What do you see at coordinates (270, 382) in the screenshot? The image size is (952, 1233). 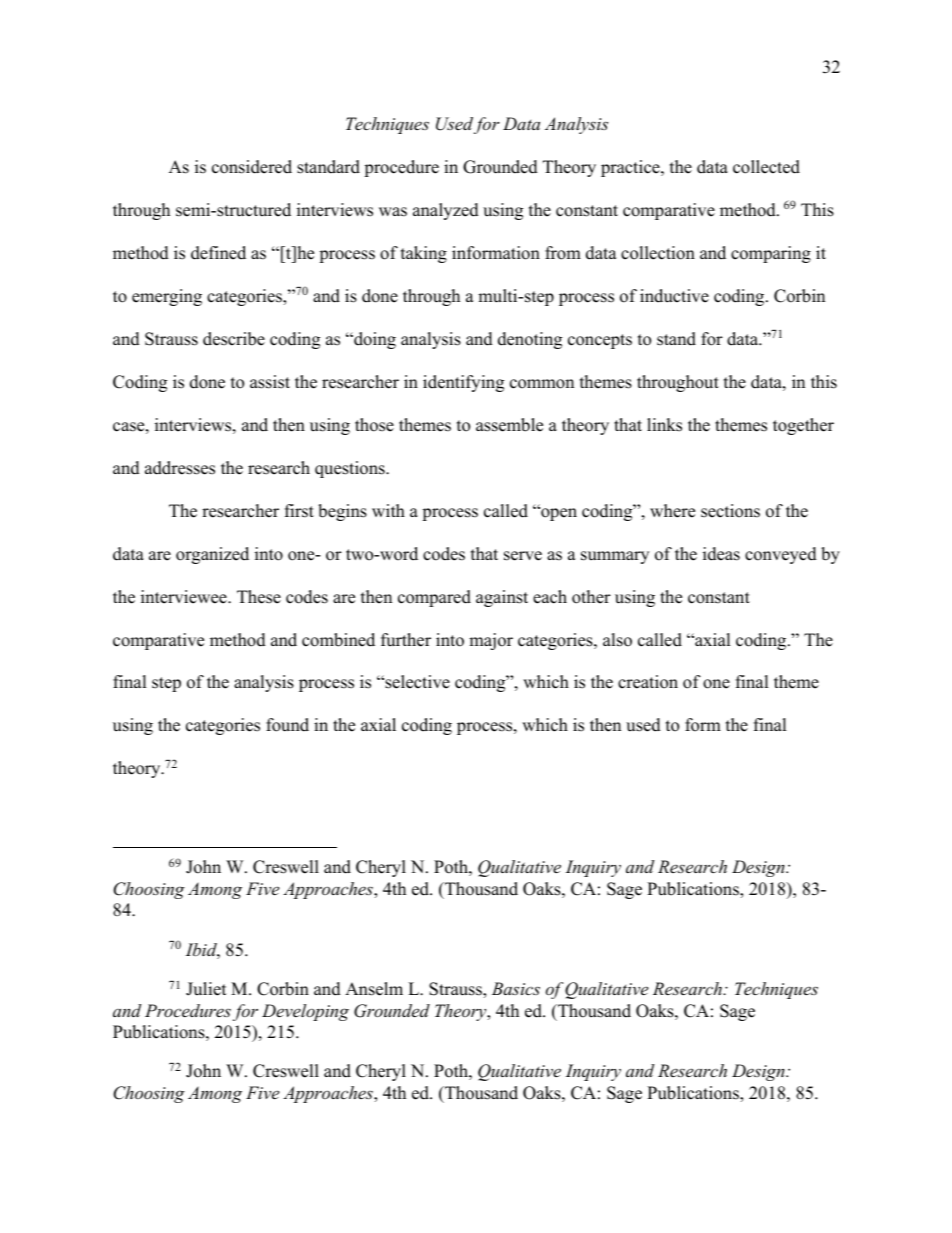 I see `assist` at bounding box center [270, 382].
